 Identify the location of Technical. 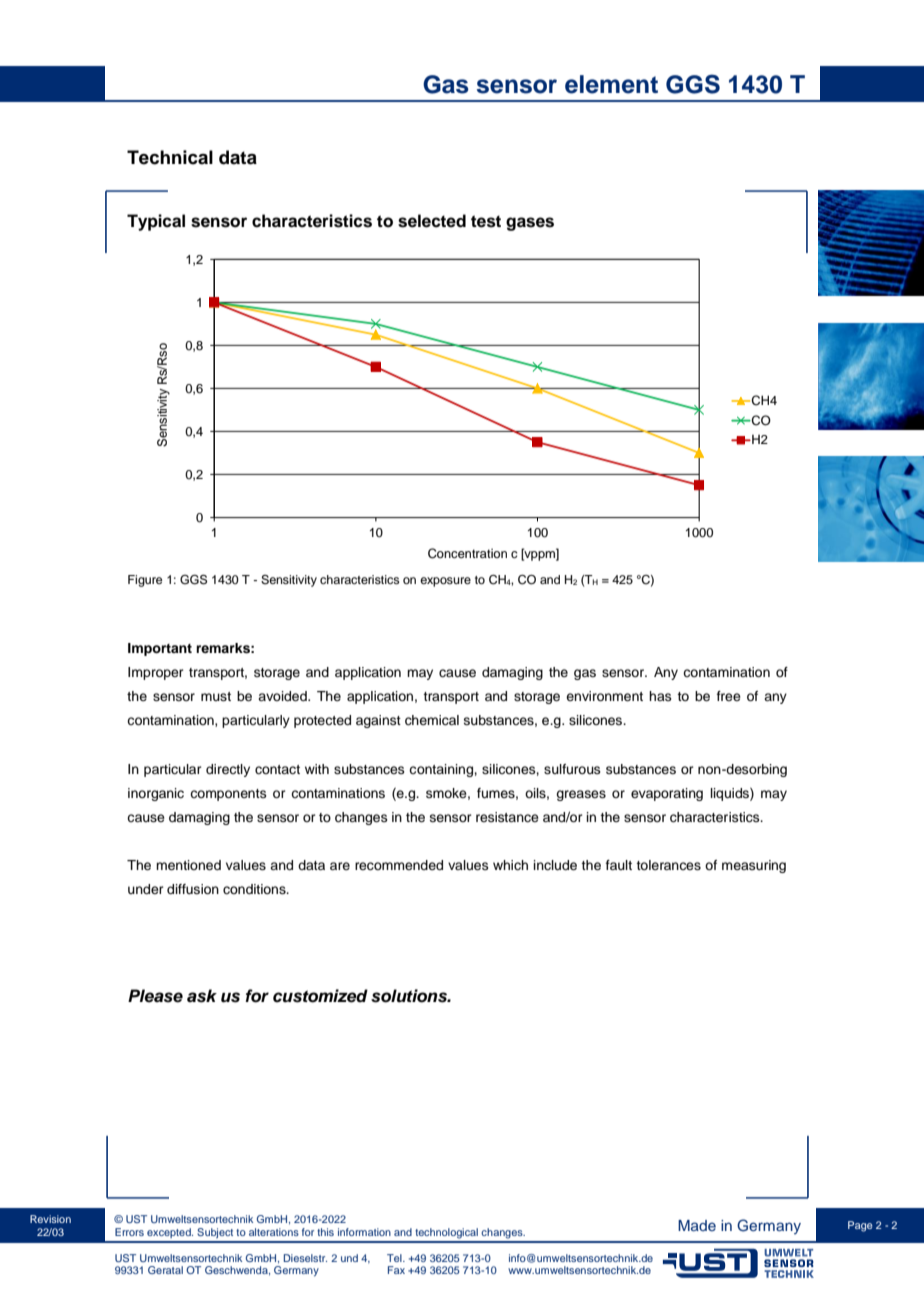
(170, 157).
